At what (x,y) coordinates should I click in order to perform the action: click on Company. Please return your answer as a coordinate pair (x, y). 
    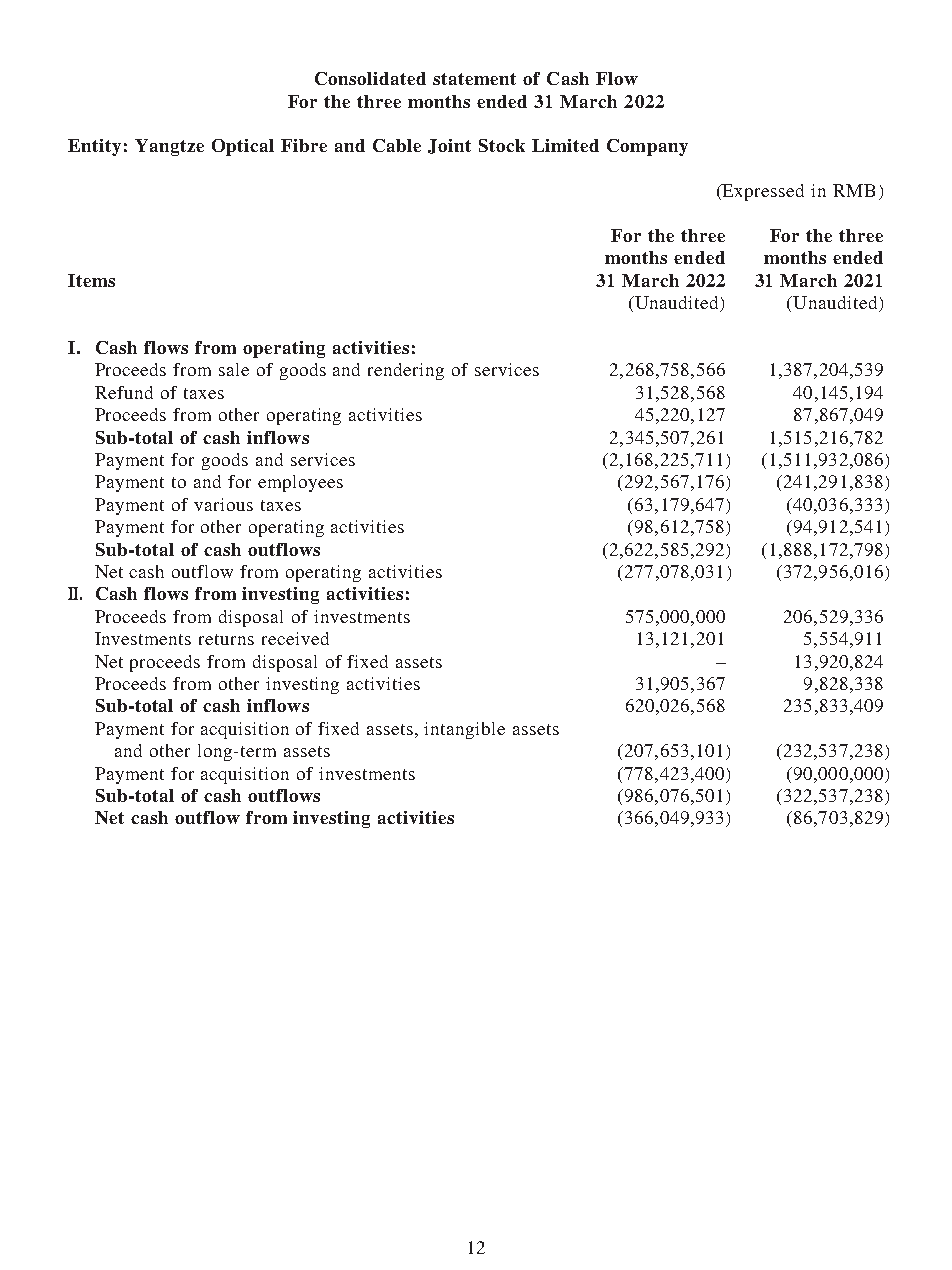
    Looking at the image, I should click on (647, 147).
